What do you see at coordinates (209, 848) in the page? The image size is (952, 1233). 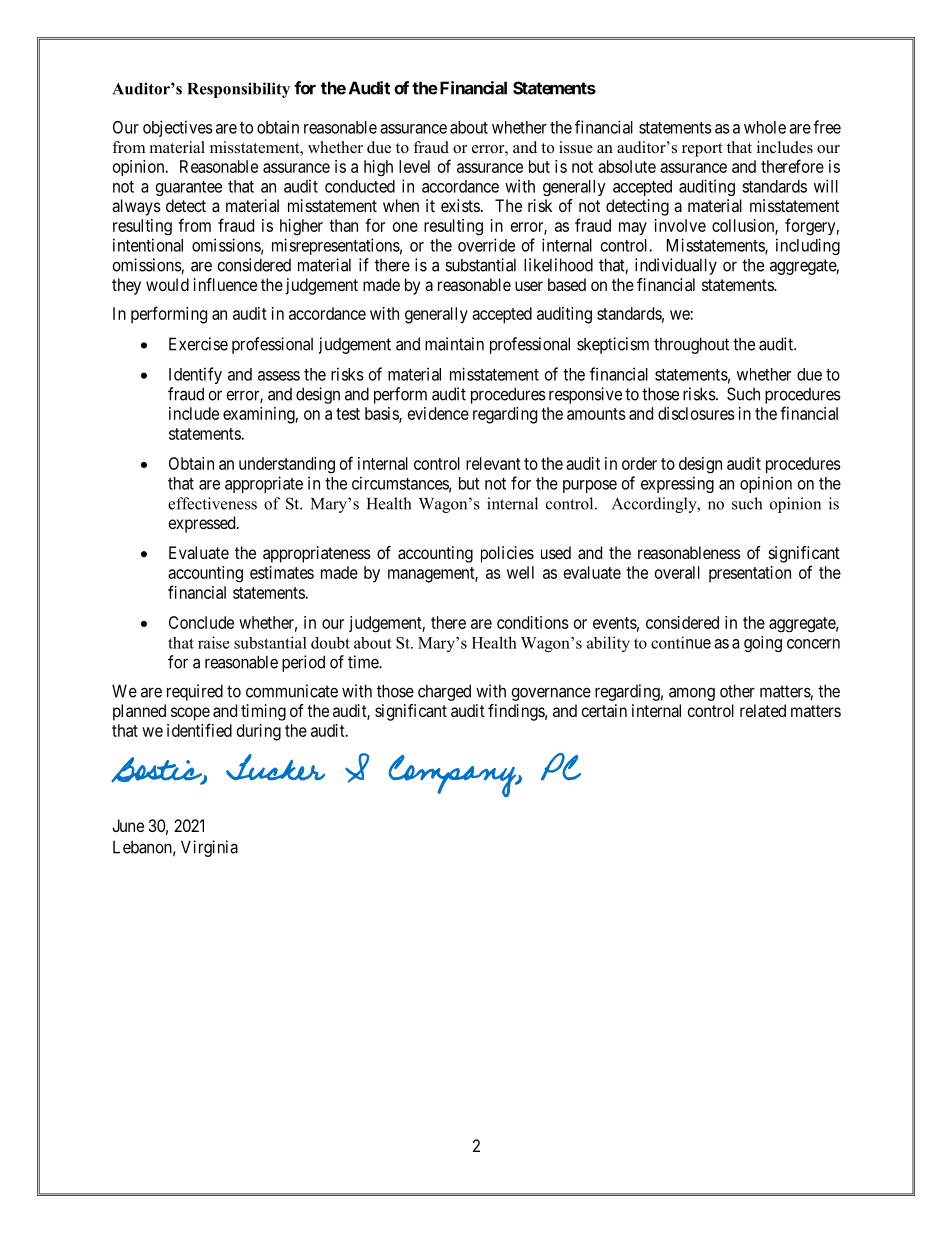 I see `Virginia` at bounding box center [209, 848].
